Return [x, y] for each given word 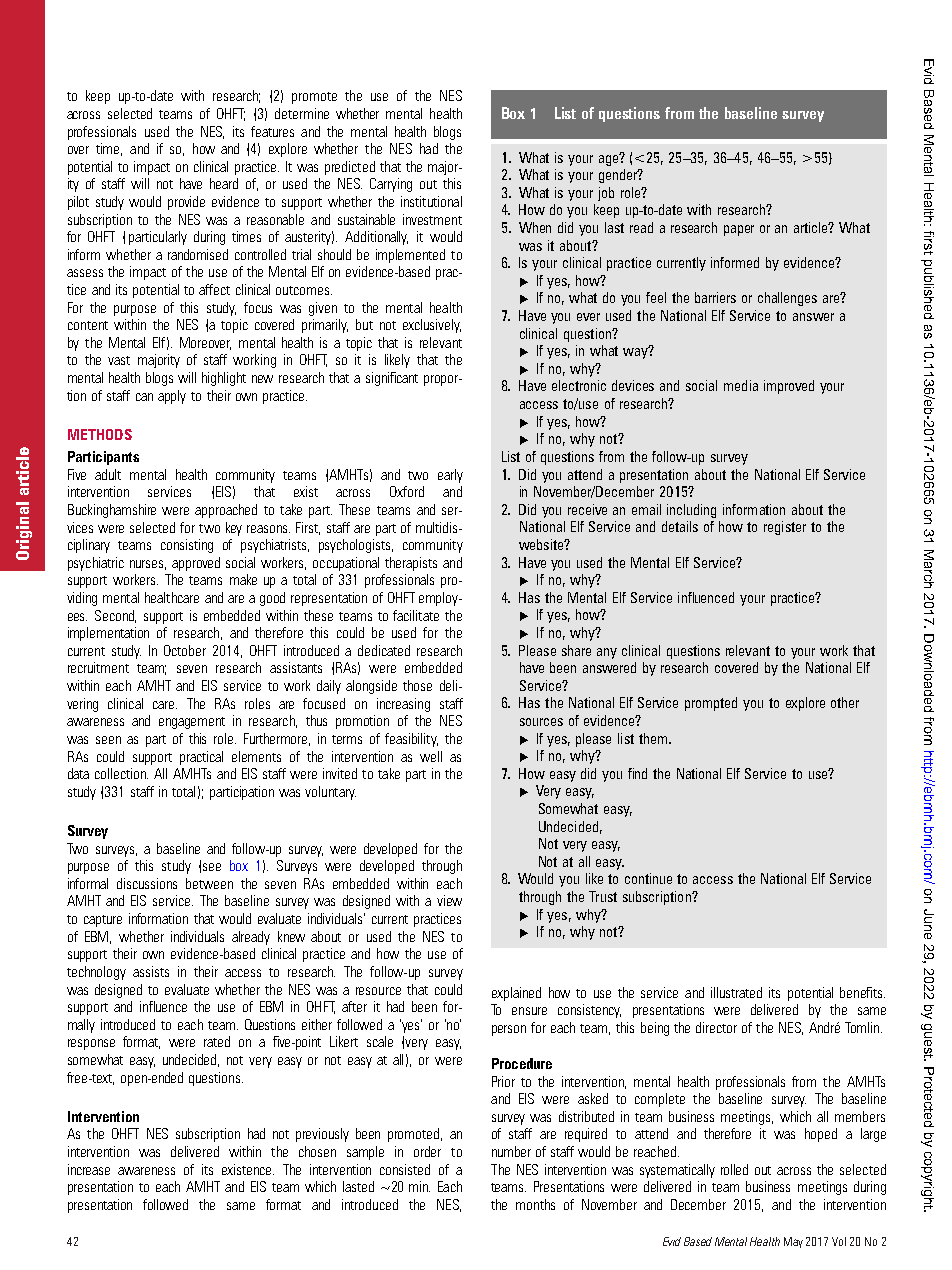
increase [89, 1169]
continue [648, 878]
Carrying [391, 185]
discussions [147, 883]
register [785, 528]
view [449, 900]
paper [739, 230]
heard [224, 183]
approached [226, 511]
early [450, 476]
